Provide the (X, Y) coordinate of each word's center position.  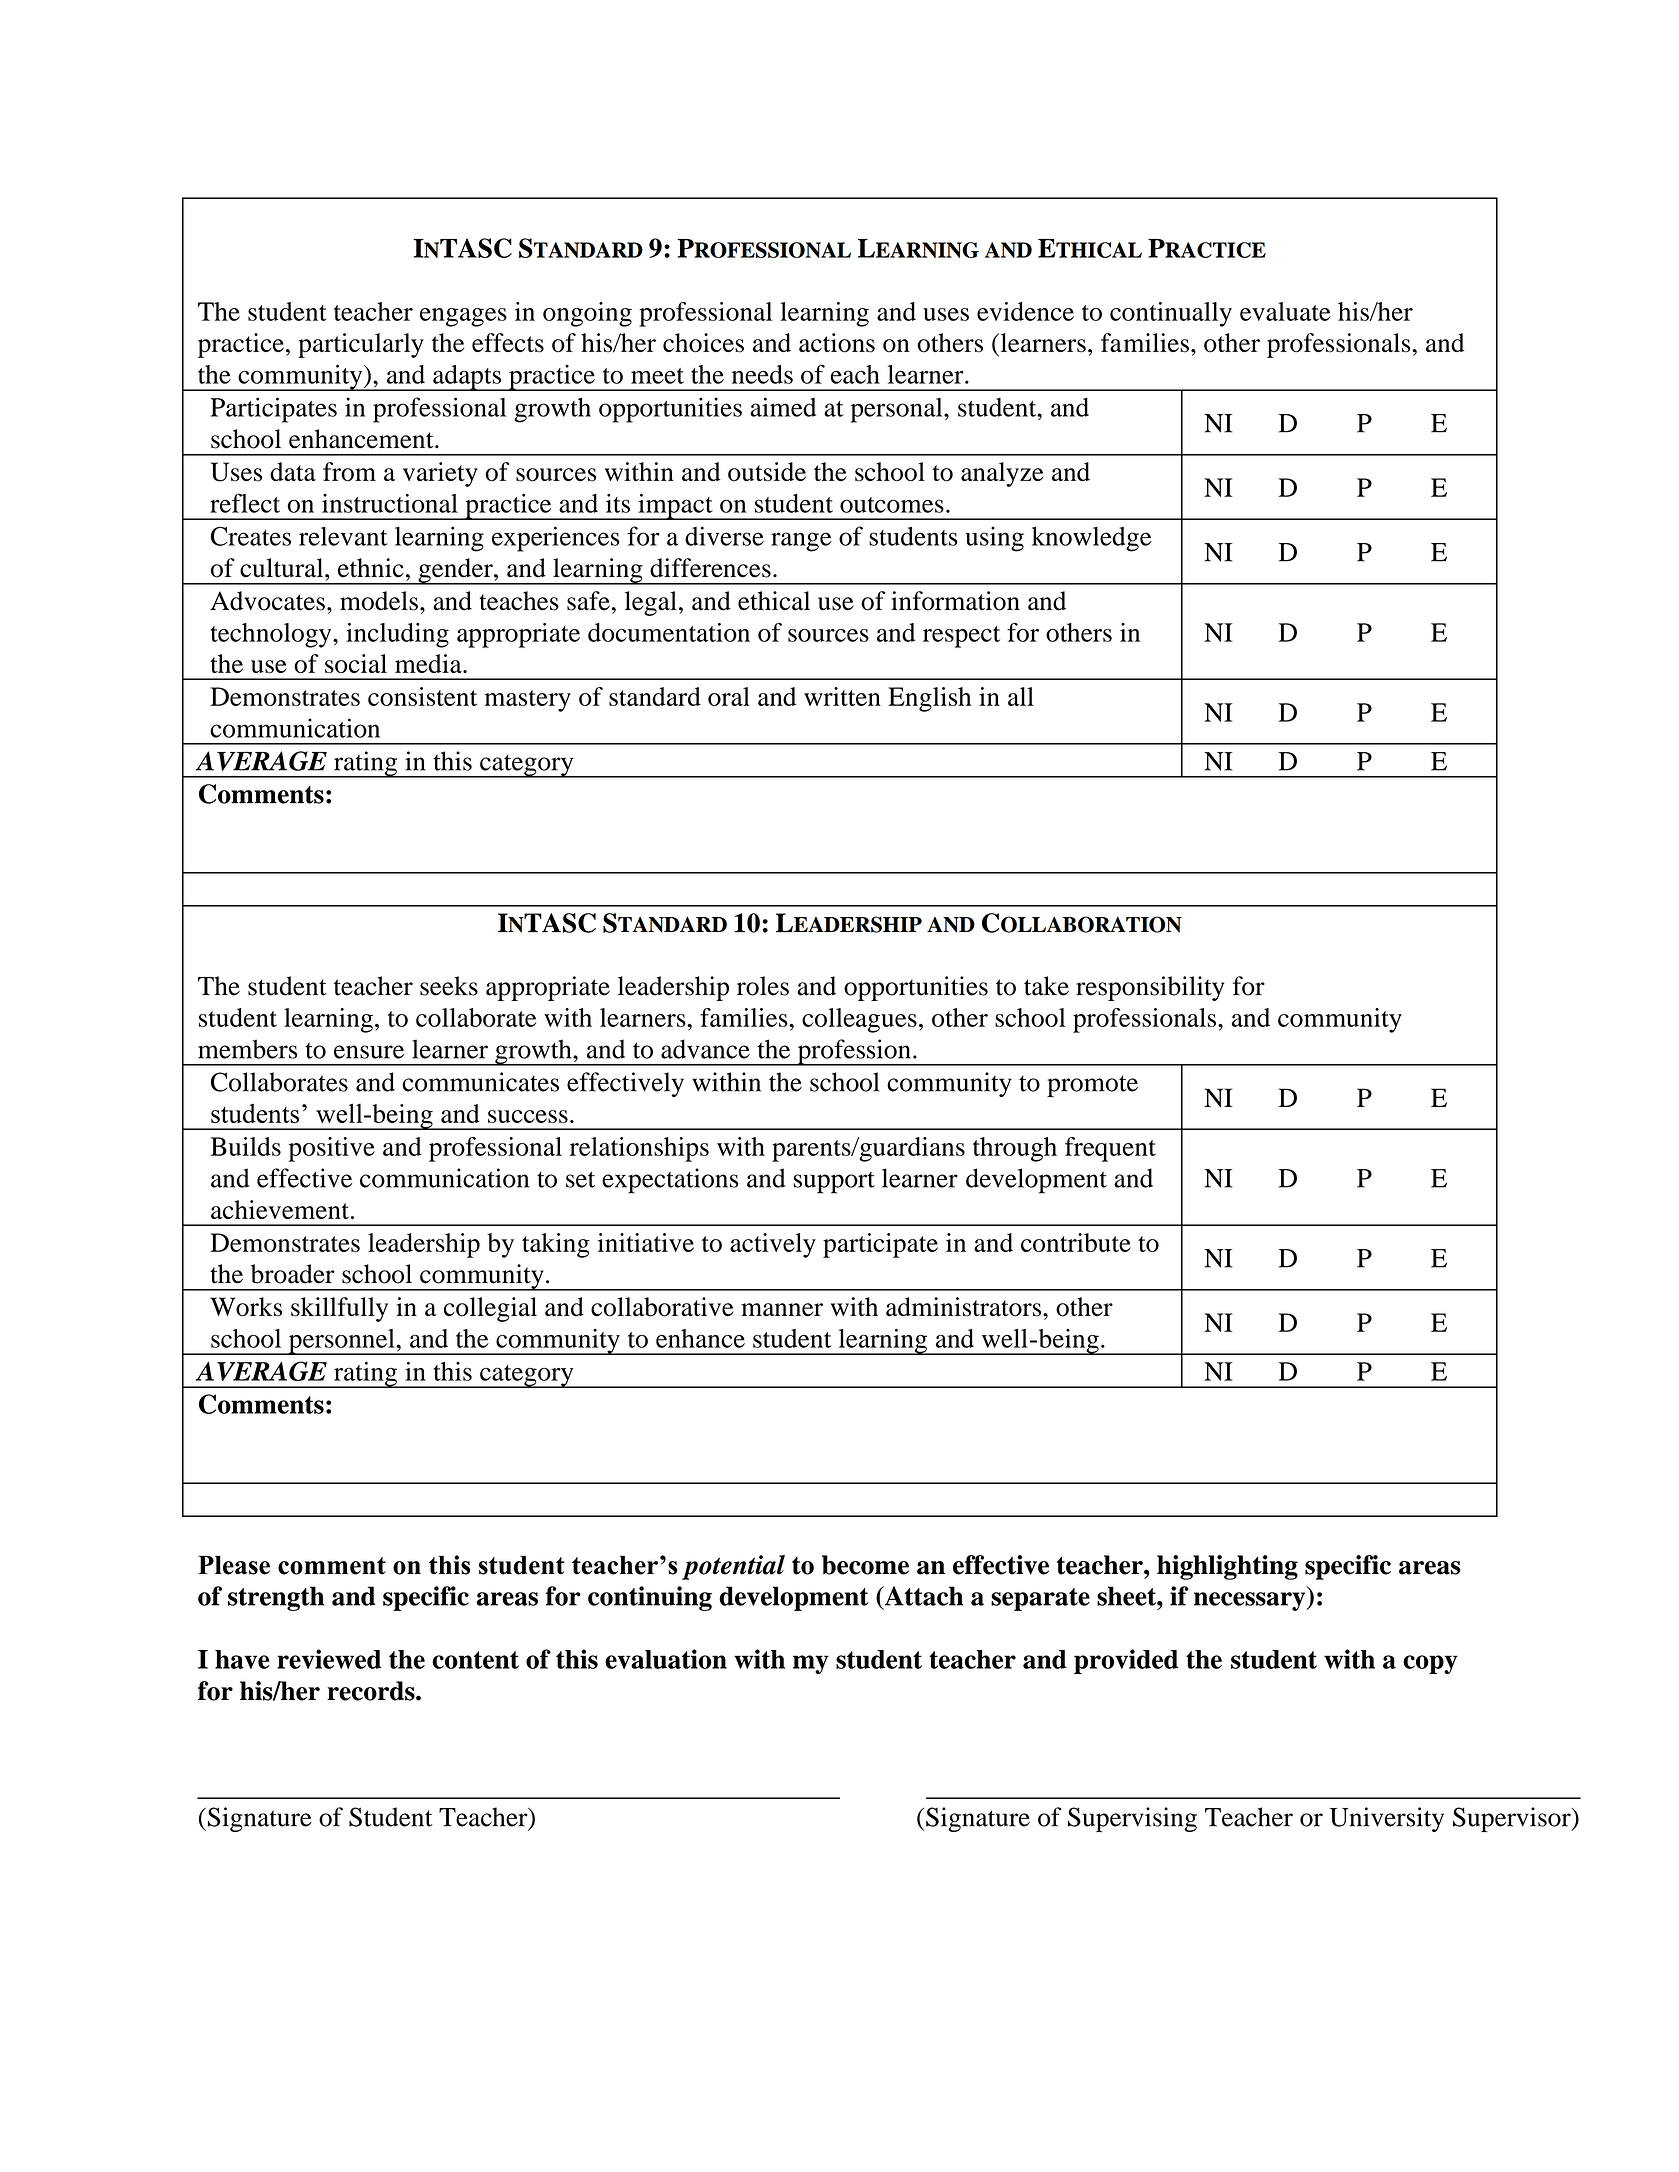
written (842, 696)
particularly (361, 345)
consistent (422, 696)
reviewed (329, 1659)
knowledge (1092, 539)
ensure (369, 1052)
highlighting (1227, 1567)
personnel (341, 1342)
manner (782, 1310)
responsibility (1150, 988)
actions (837, 343)
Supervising (1132, 1819)
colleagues (859, 1020)
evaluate (1285, 311)
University (1387, 1819)
